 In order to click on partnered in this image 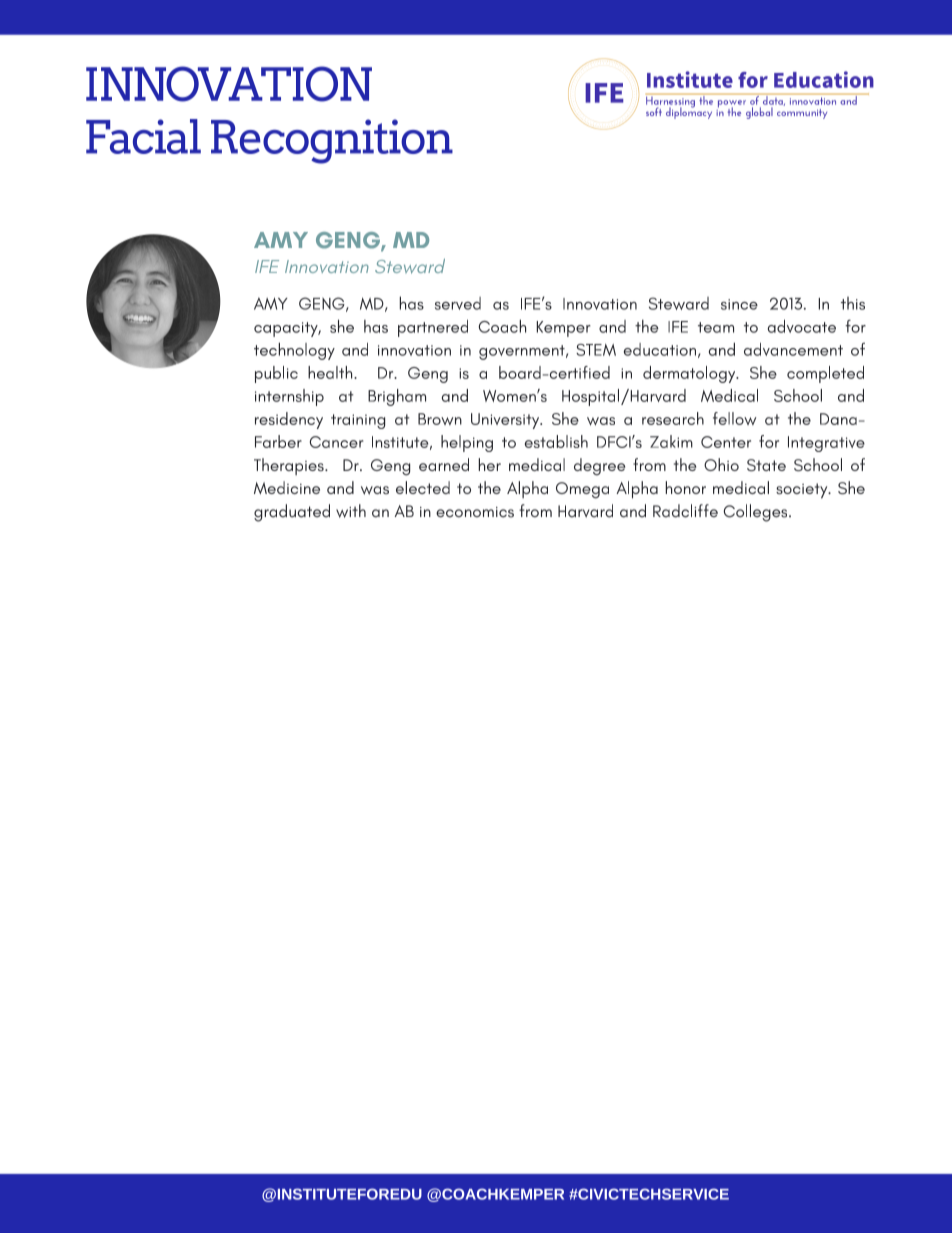, I will do `click(433, 328)`.
